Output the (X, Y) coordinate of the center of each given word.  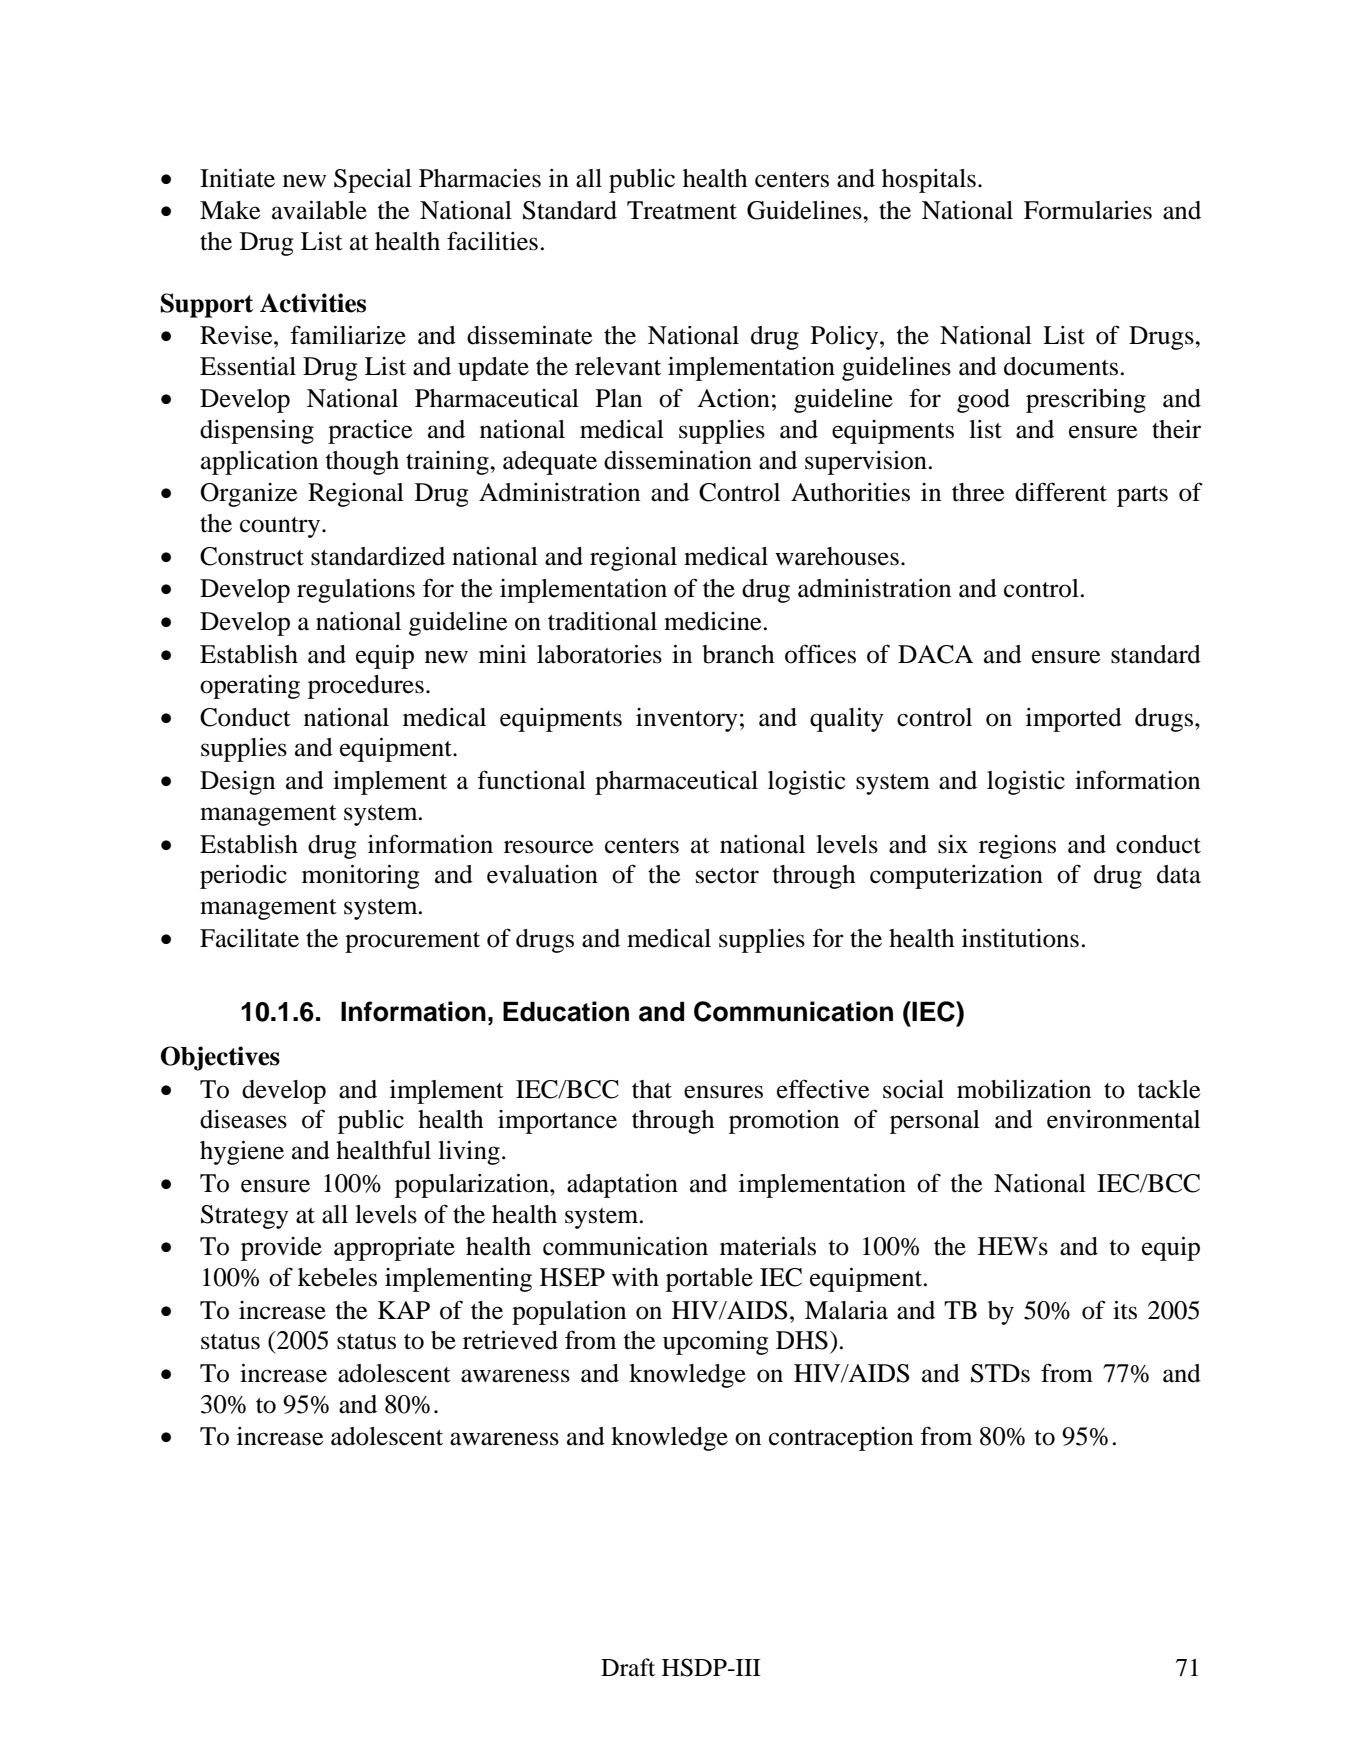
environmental (1123, 1119)
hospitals (929, 181)
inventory (687, 720)
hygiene (242, 1153)
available (319, 210)
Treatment (682, 210)
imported (1074, 720)
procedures (366, 687)
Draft (628, 1667)
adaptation (622, 1186)
